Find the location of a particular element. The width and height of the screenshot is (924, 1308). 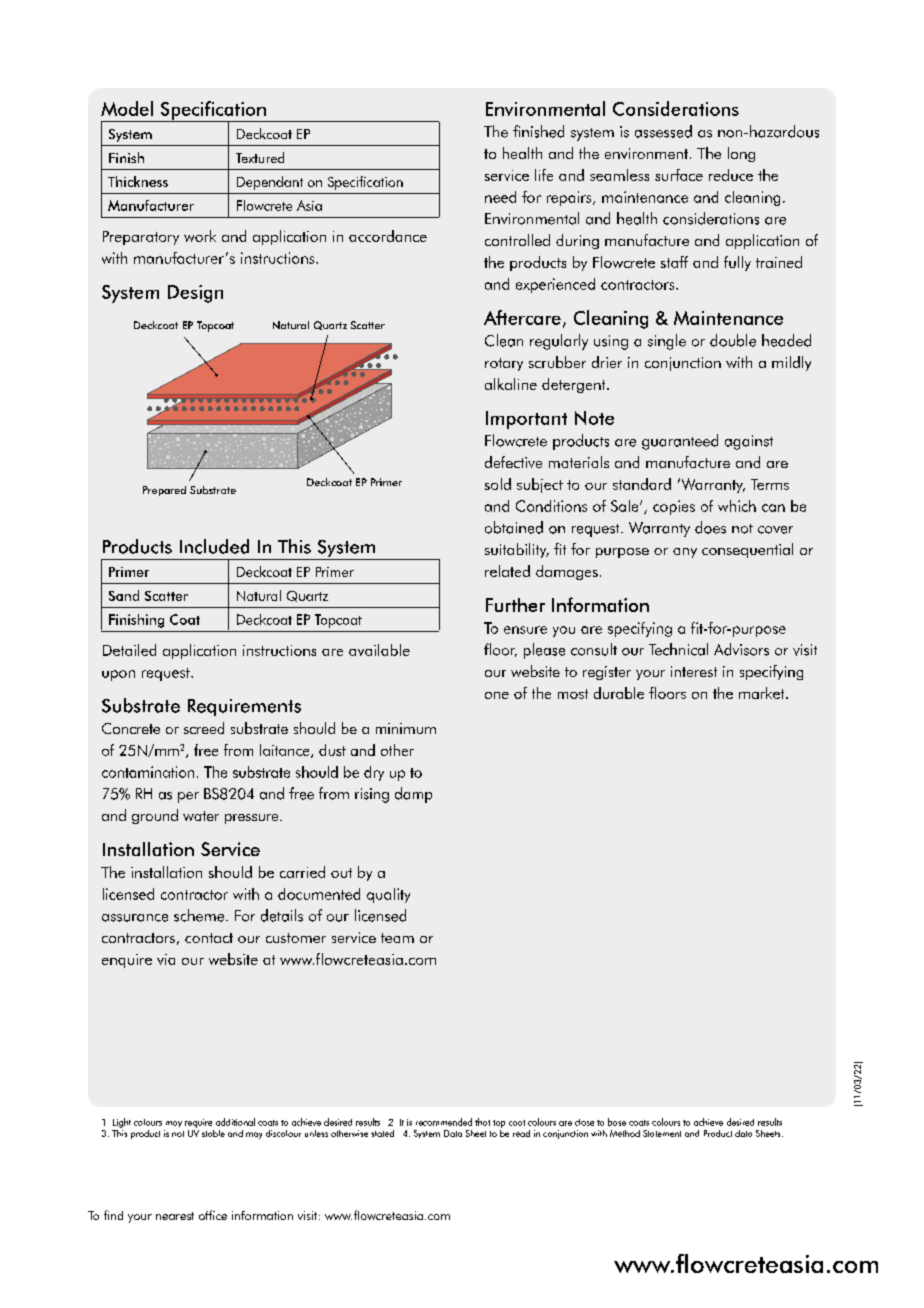

need is located at coordinates (500, 197).
